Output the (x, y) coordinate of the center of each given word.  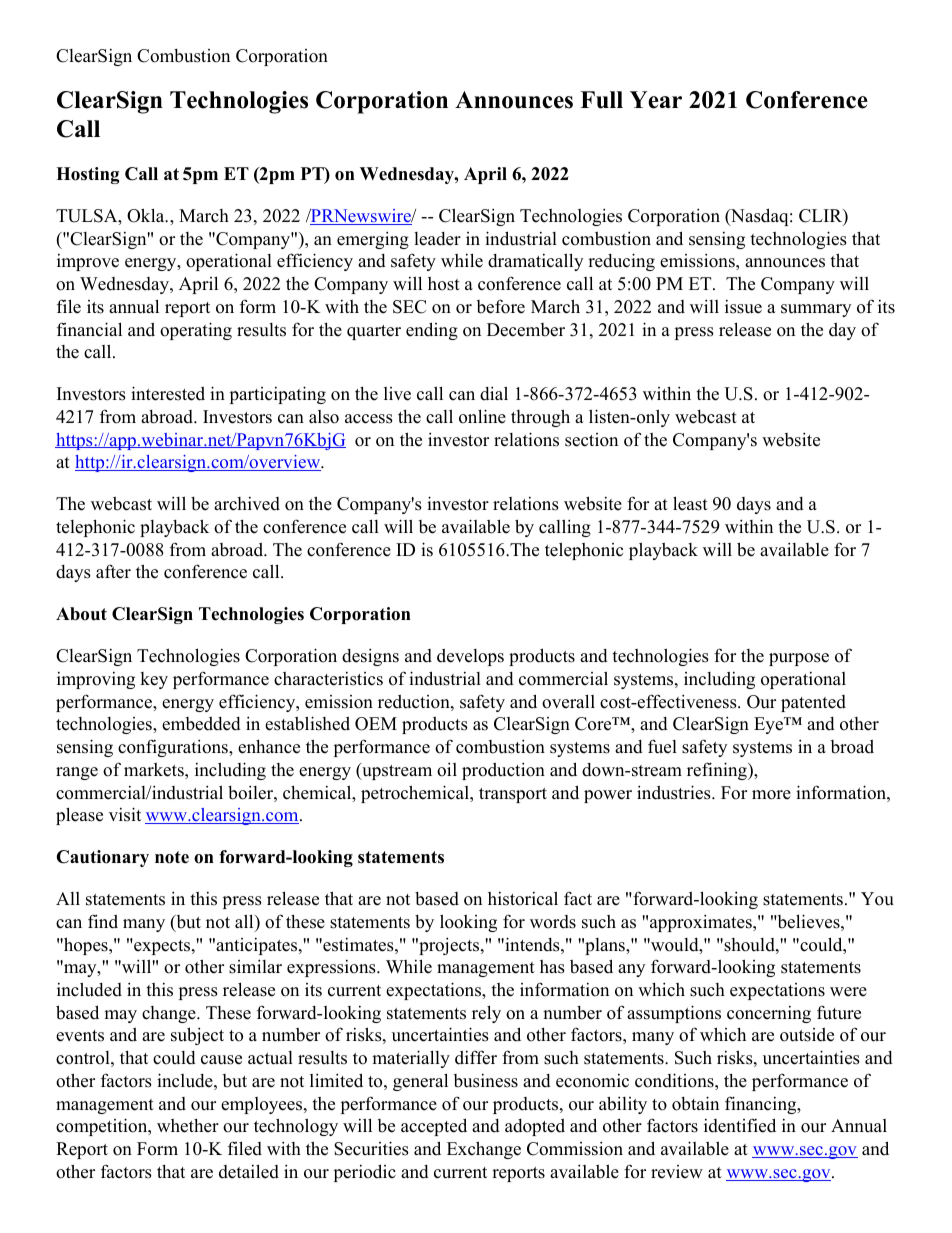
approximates (702, 923)
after (113, 571)
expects (162, 947)
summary (816, 310)
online (482, 416)
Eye (769, 725)
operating (196, 331)
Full (601, 100)
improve (88, 262)
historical (523, 898)
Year (656, 100)
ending (432, 331)
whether (188, 1126)
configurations (174, 748)
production (503, 771)
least (690, 503)
